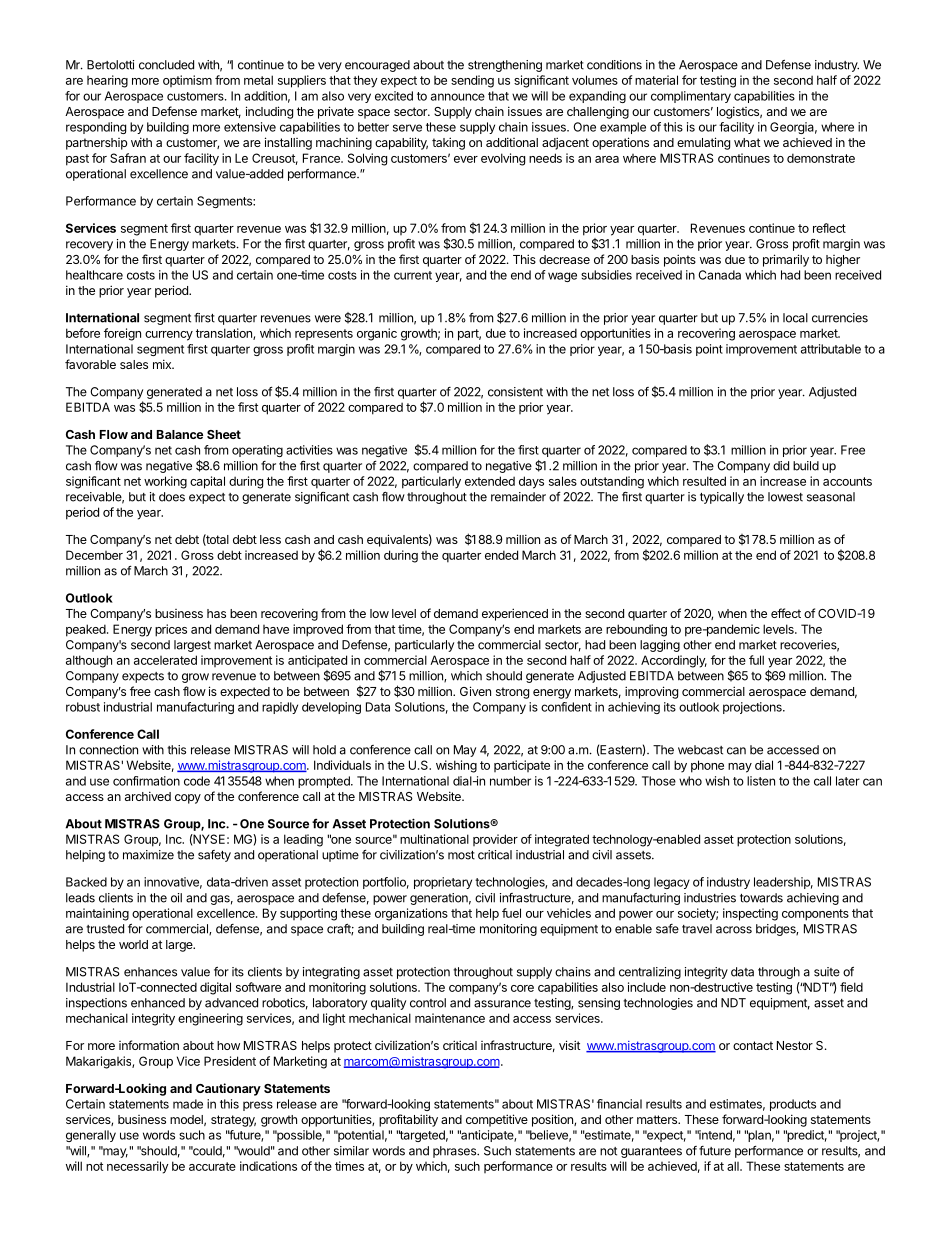 The height and width of the screenshot is (1233, 952). What do you see at coordinates (795, 318) in the screenshot?
I see `local` at bounding box center [795, 318].
